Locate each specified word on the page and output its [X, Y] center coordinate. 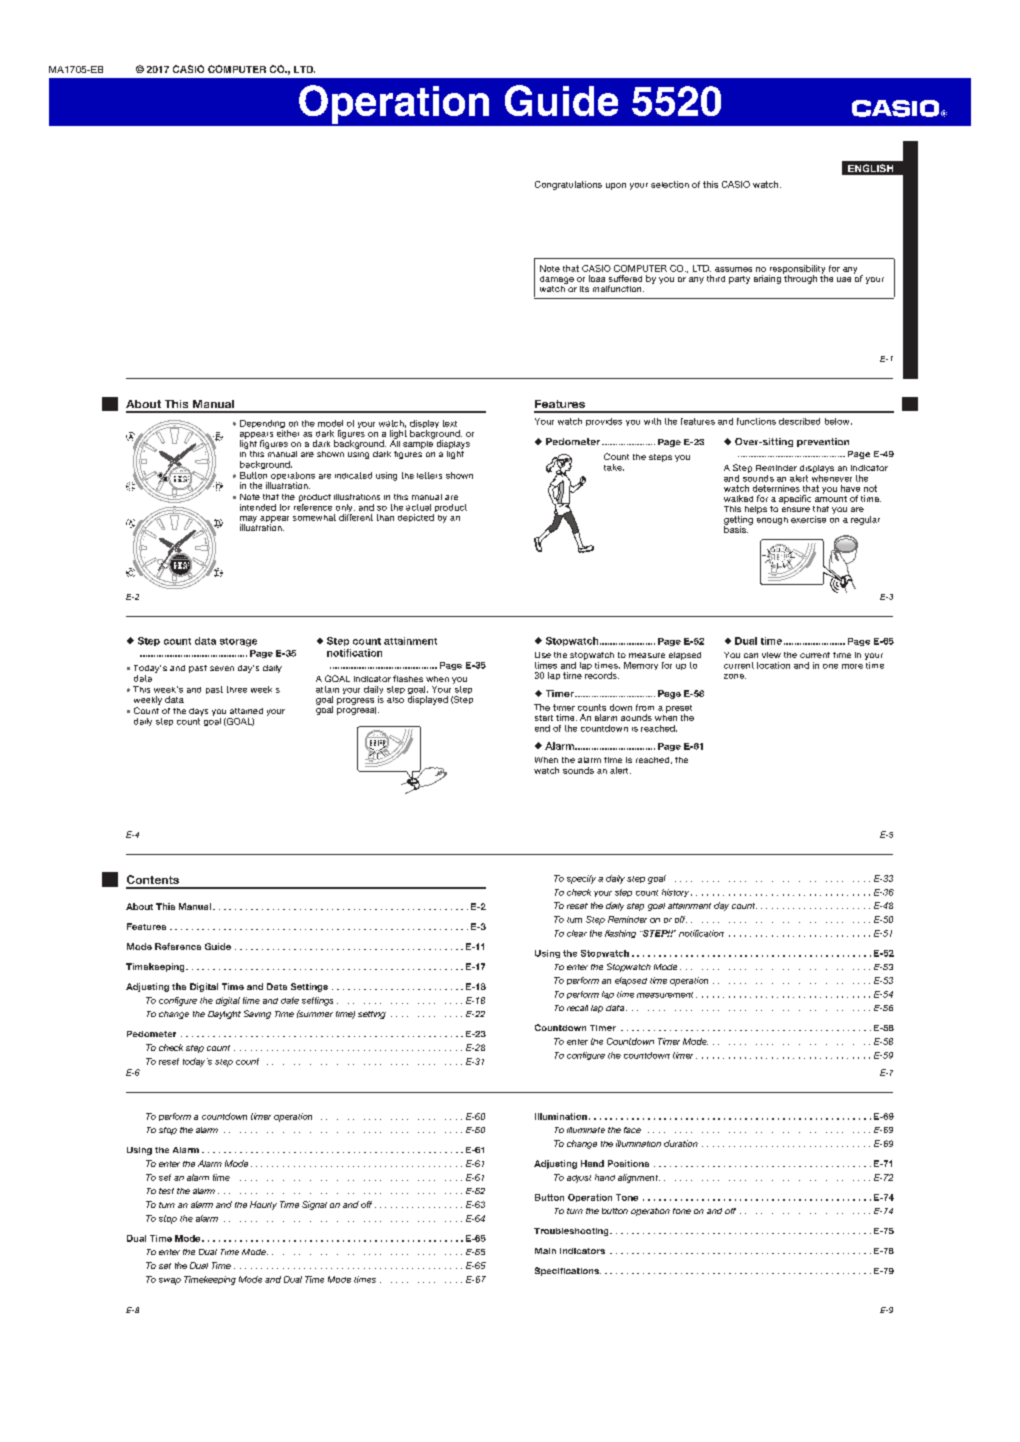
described [799, 421]
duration [681, 1143]
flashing [620, 934]
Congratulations [568, 185]
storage [238, 642]
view [771, 655]
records [602, 675]
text [450, 423]
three [237, 689]
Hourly [263, 1205]
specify [581, 879]
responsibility [797, 270]
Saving [257, 1014]
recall [577, 1008]
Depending [262, 425]
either [288, 432]
